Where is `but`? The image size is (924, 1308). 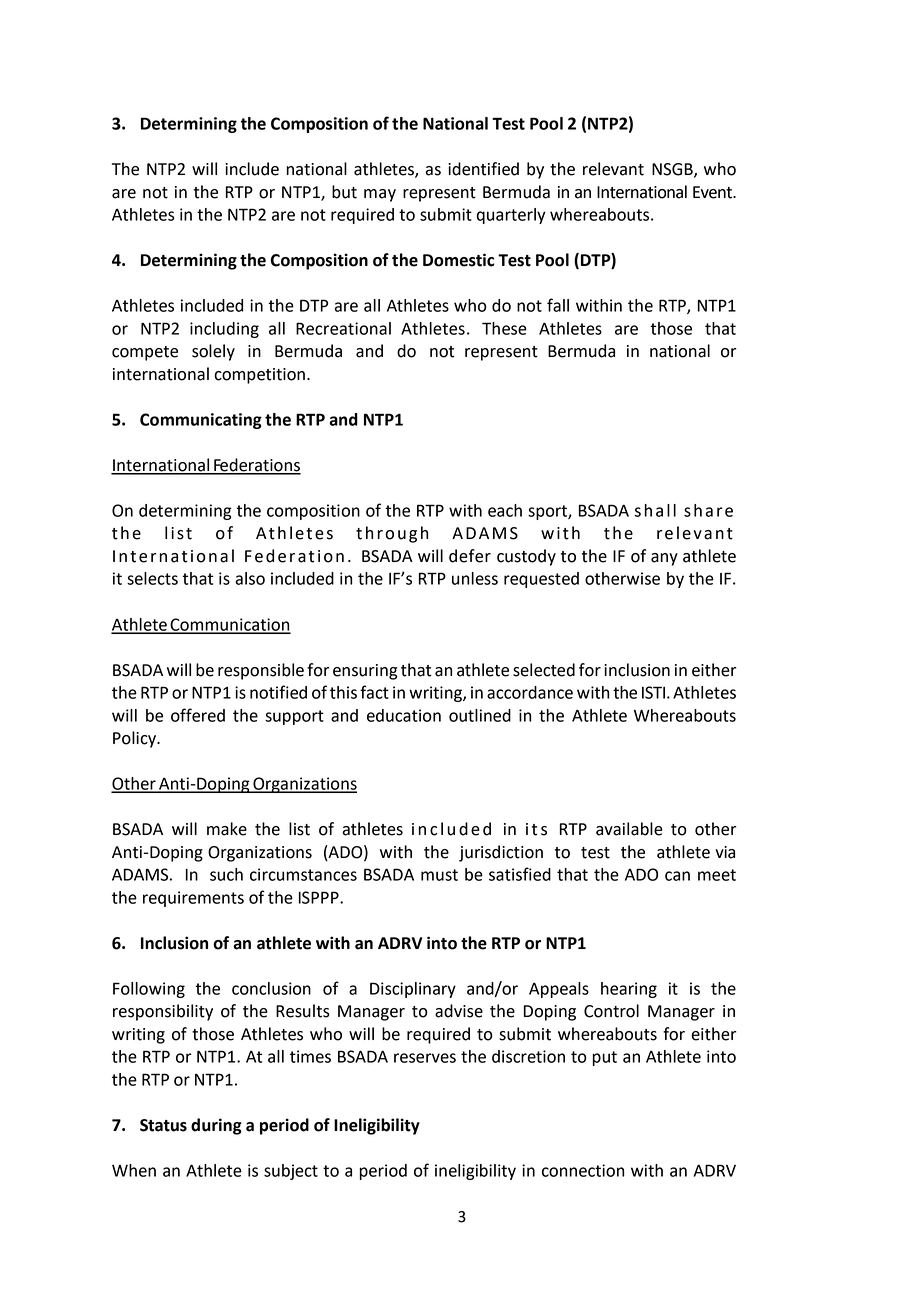
but is located at coordinates (344, 192).
